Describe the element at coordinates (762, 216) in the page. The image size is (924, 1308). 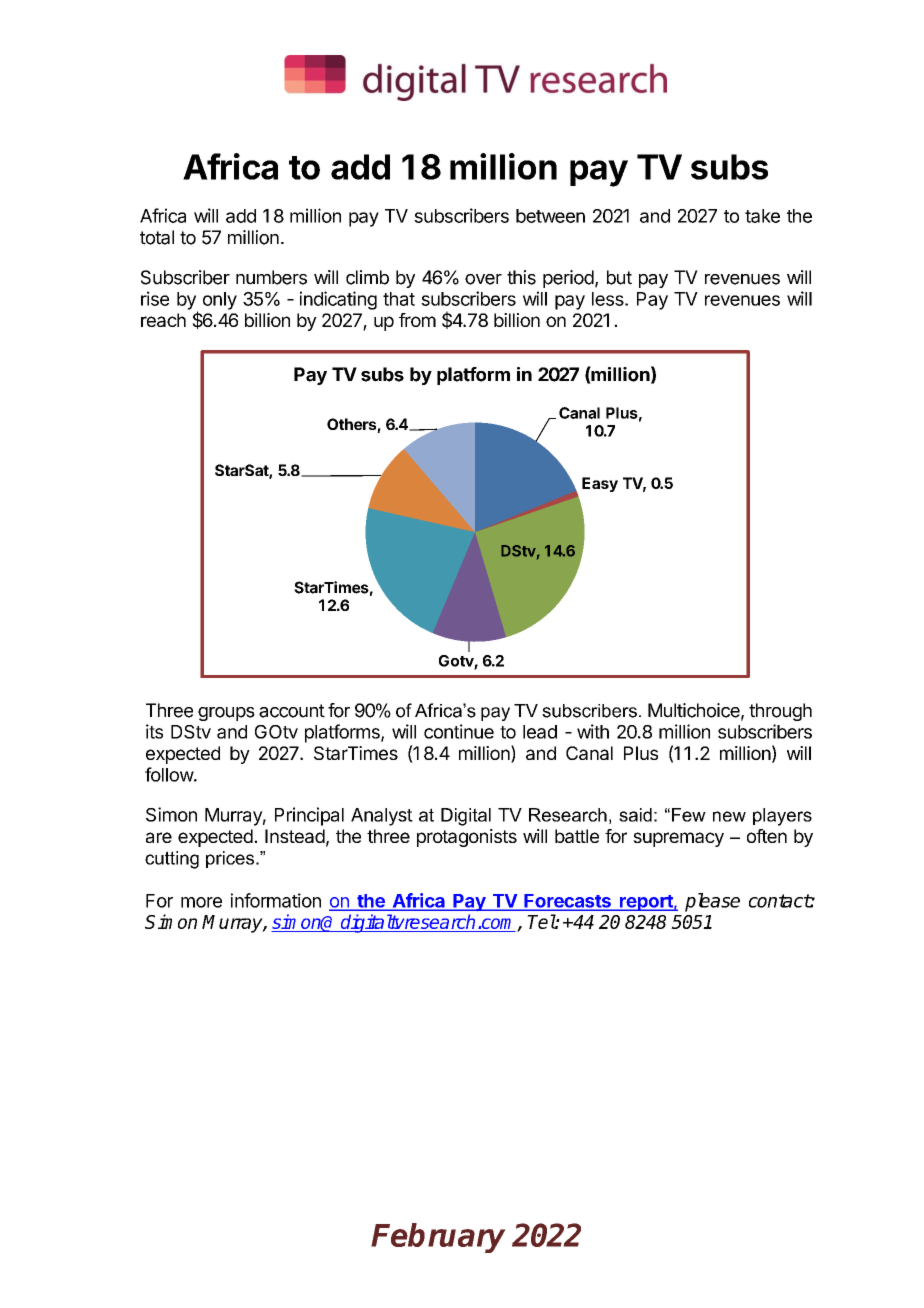
I see `take` at that location.
